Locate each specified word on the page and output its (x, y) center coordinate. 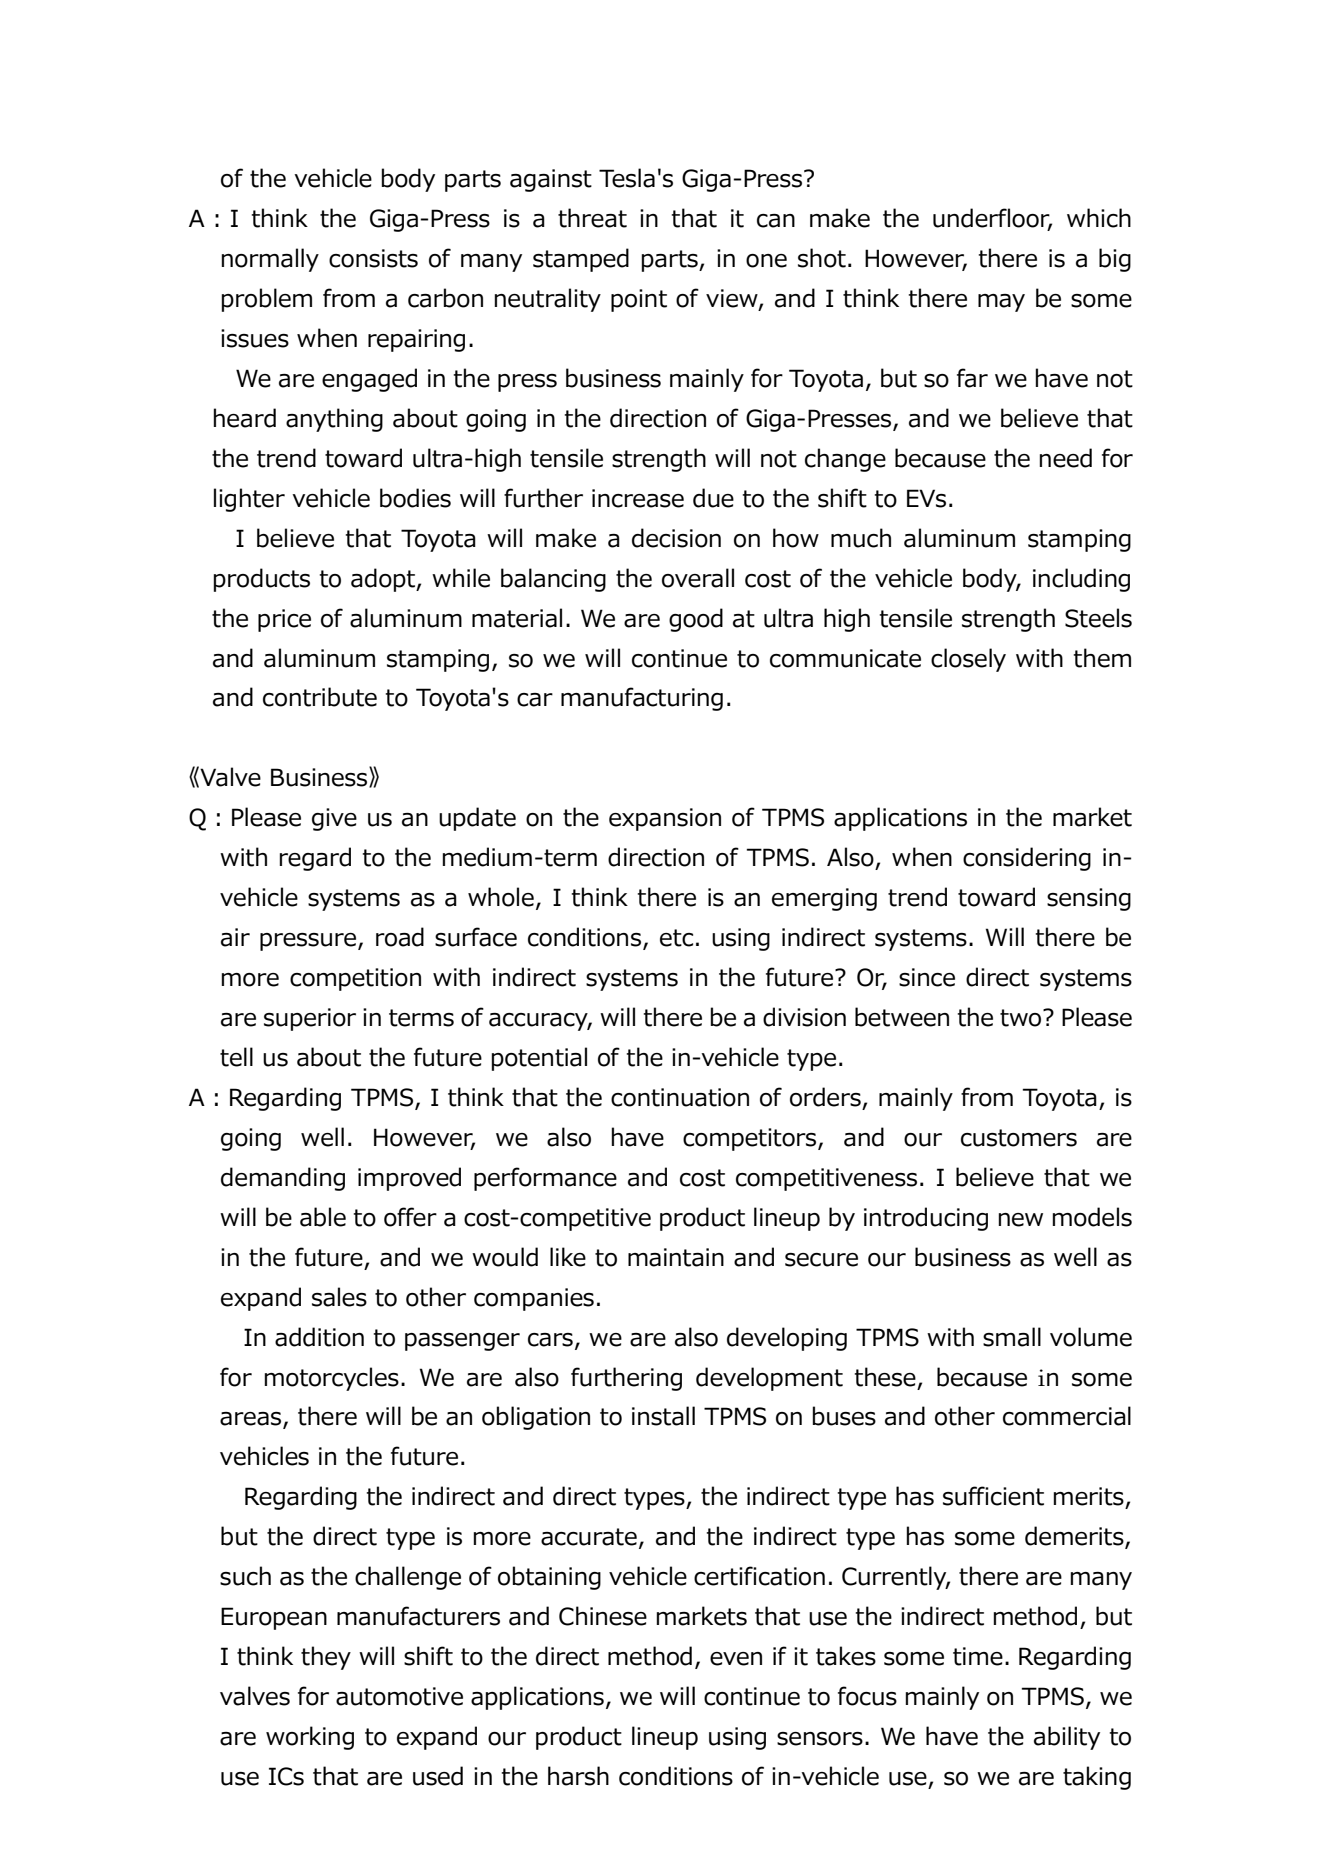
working (310, 1738)
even (736, 1659)
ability (1067, 1738)
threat (592, 218)
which (1099, 218)
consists (373, 258)
